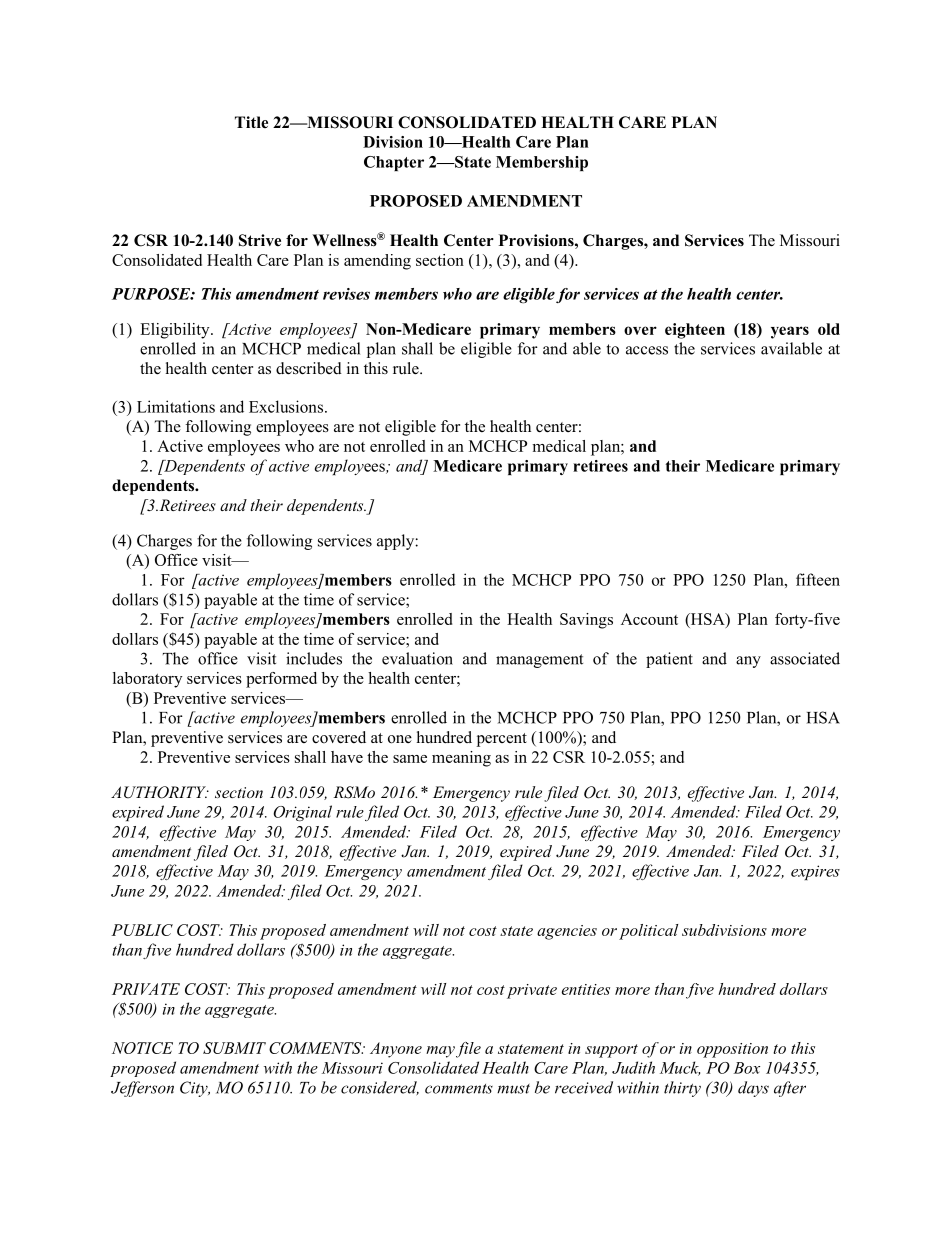 This screenshot has height=1233, width=952. I want to click on SUBMIT, so click(234, 1048).
